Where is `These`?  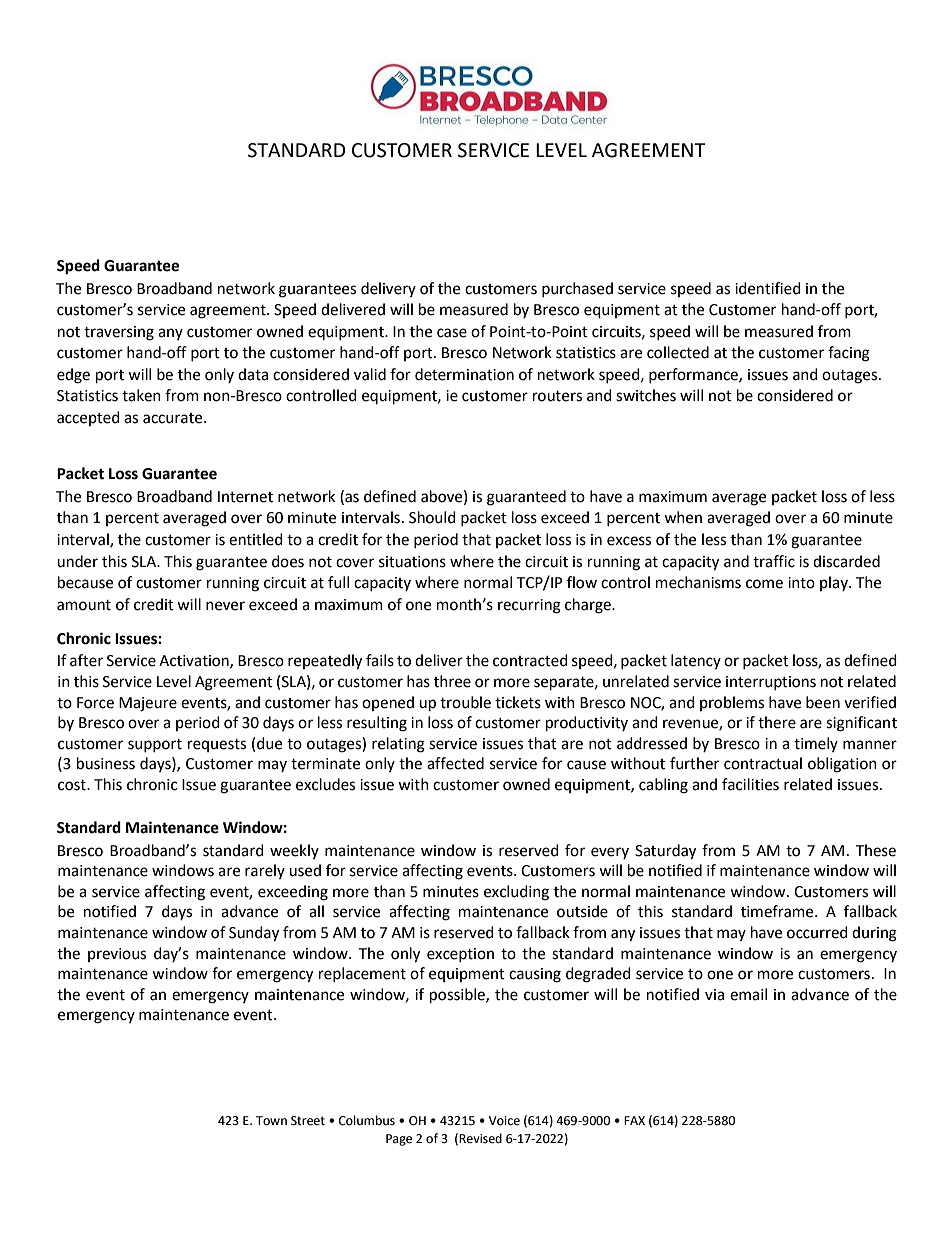
These is located at coordinates (875, 850).
